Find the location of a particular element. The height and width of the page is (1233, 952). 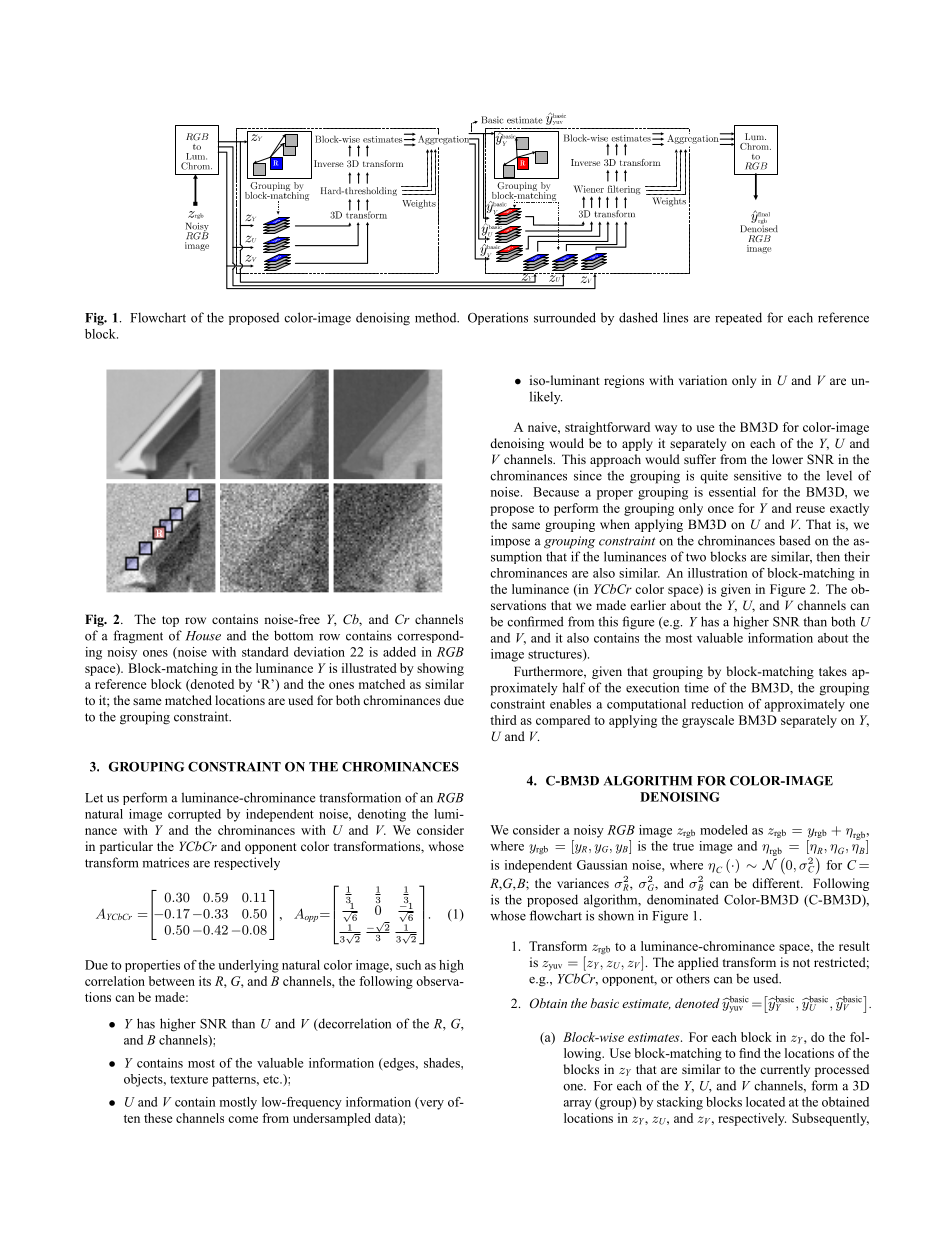

impose is located at coordinates (510, 541).
